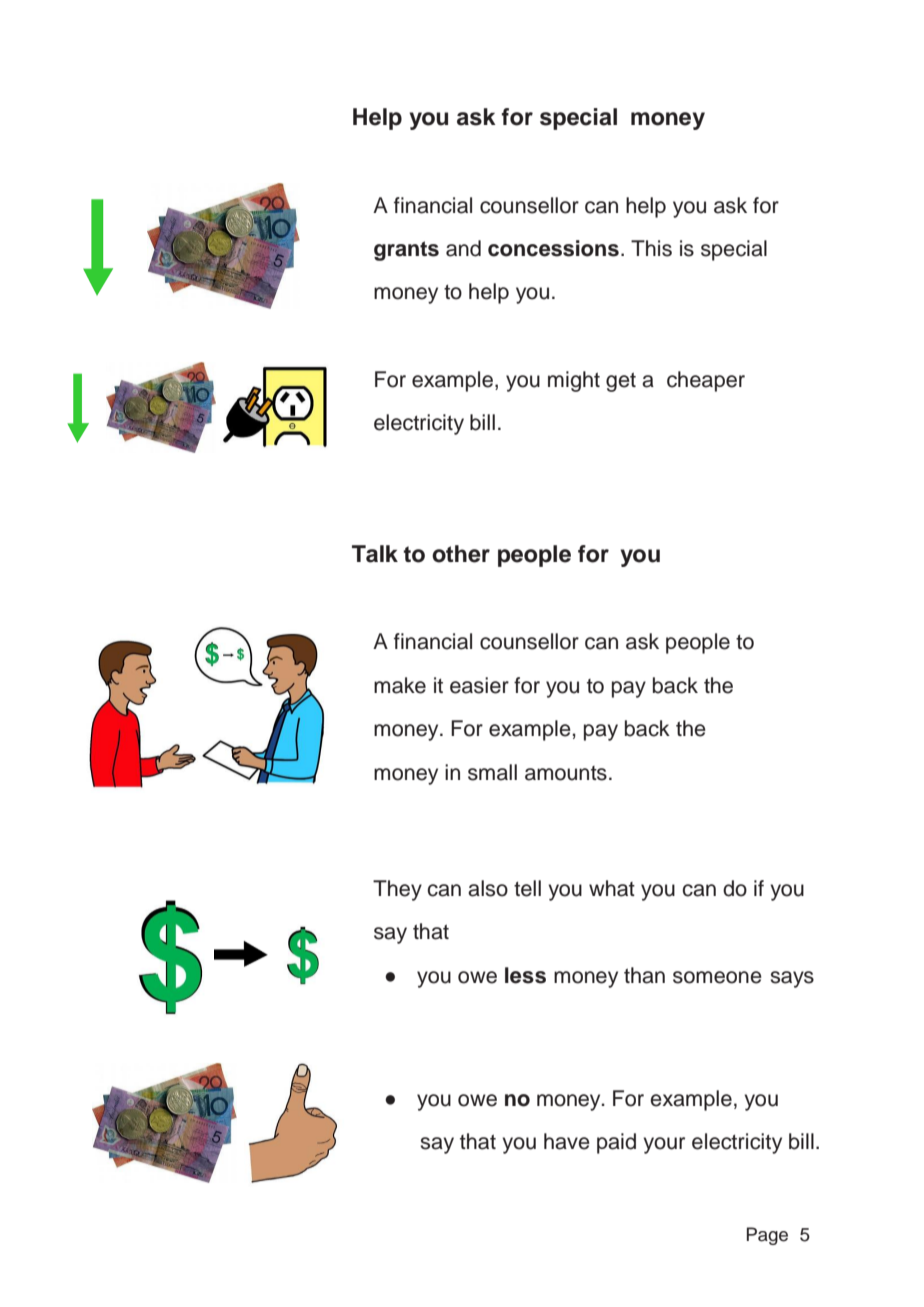 This screenshot has width=924, height=1307. What do you see at coordinates (553, 248) in the screenshot?
I see `concessions` at bounding box center [553, 248].
